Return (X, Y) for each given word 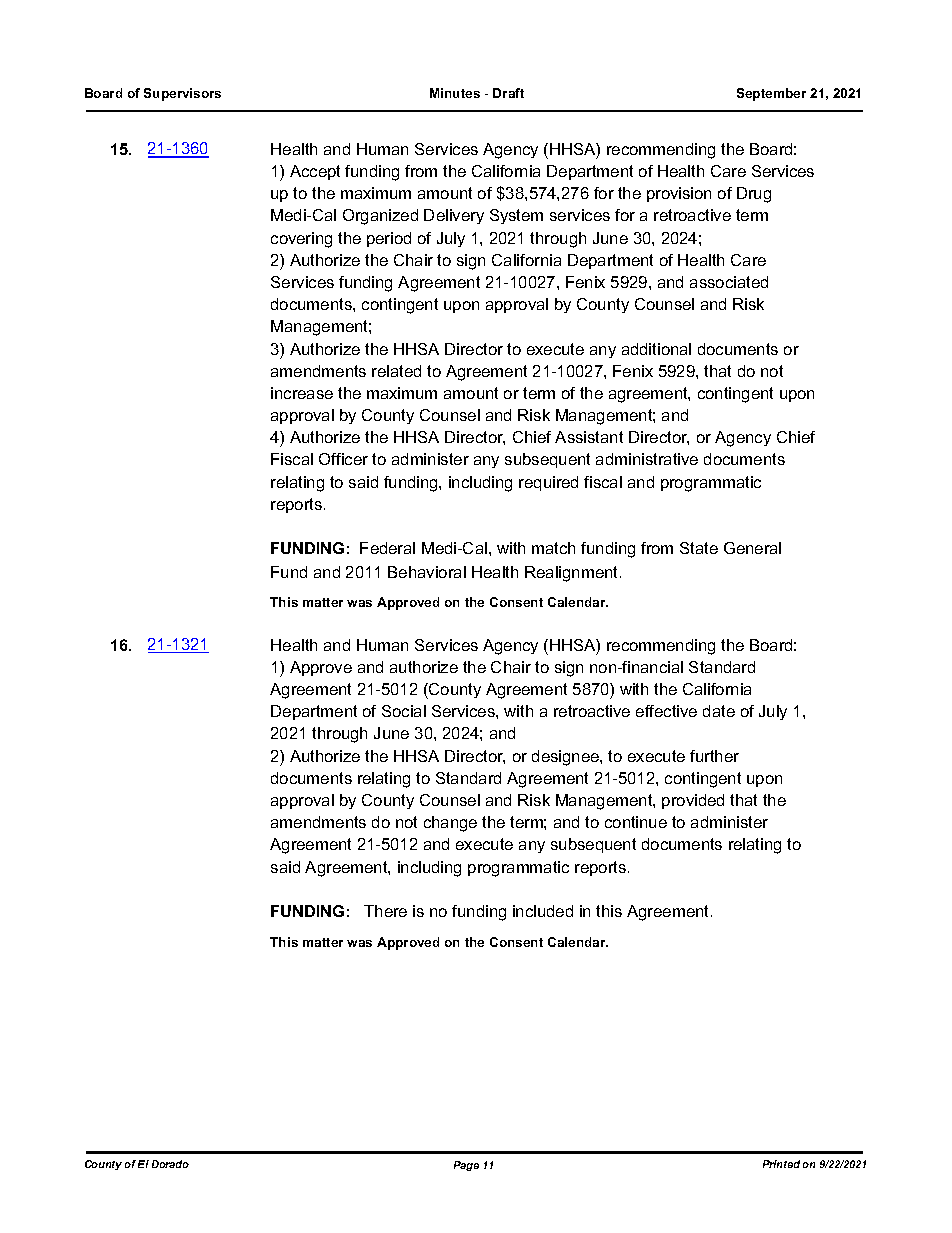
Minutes (455, 93)
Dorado (170, 1164)
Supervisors (182, 94)
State (699, 548)
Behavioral (427, 572)
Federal (387, 548)
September (771, 94)
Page (466, 1166)
